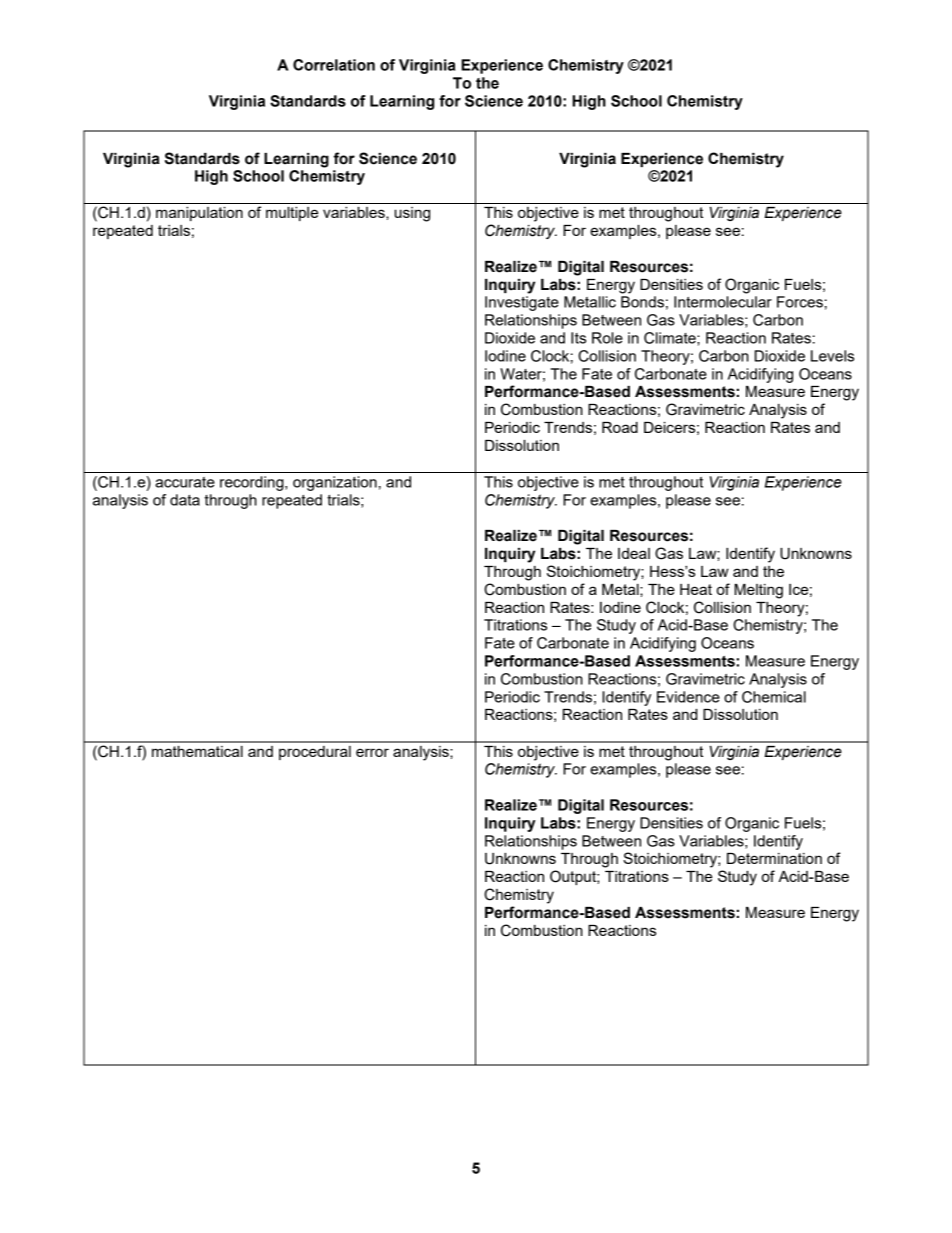 The width and height of the screenshot is (952, 1233). What do you see at coordinates (634, 553) in the screenshot?
I see `Ideal` at bounding box center [634, 553].
